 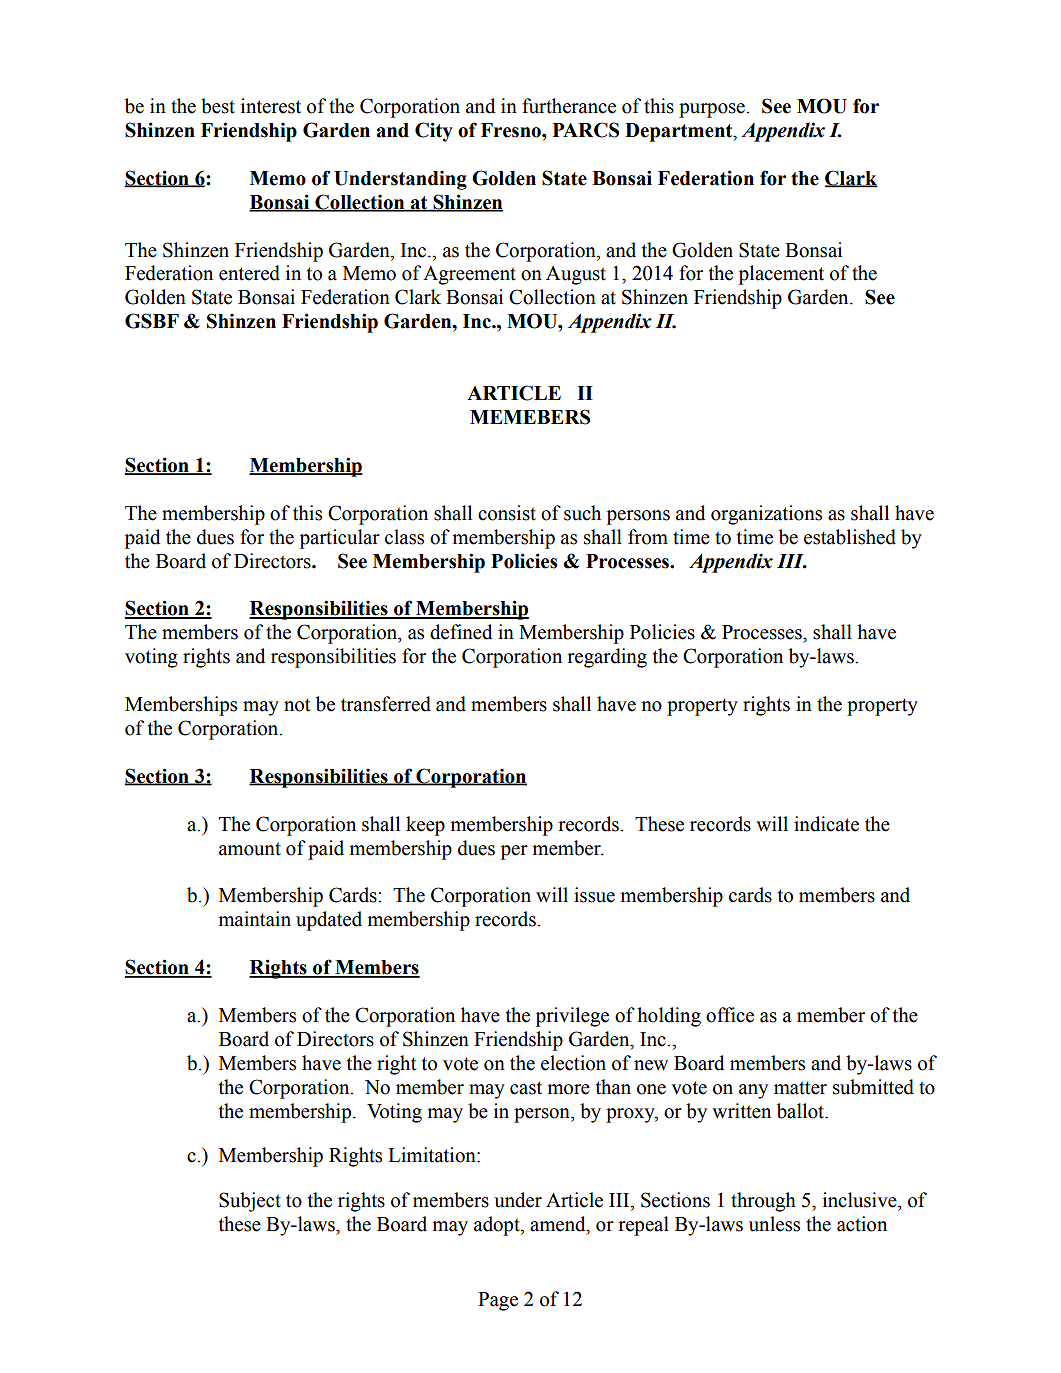 What do you see at coordinates (271, 106) in the screenshot?
I see `interest` at bounding box center [271, 106].
